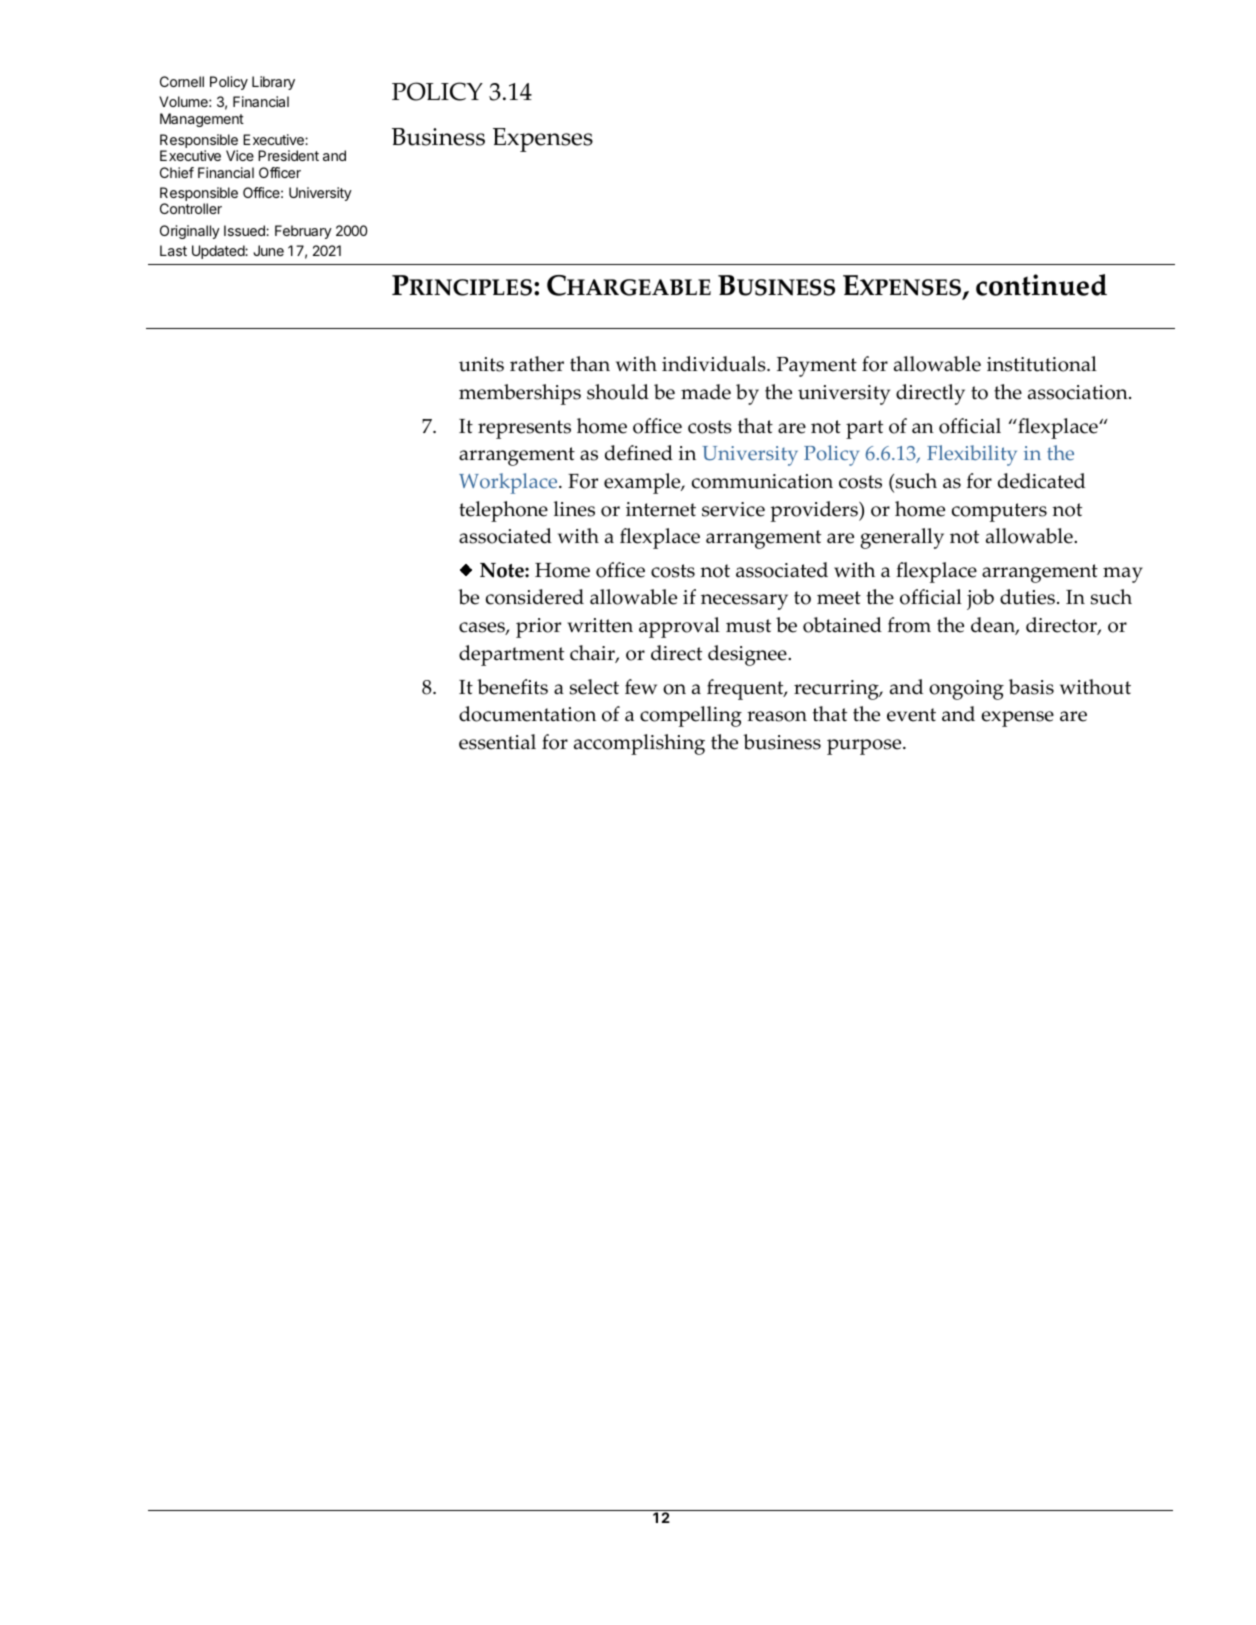 The image size is (1256, 1625). What do you see at coordinates (273, 83) in the screenshot?
I see `Library` at bounding box center [273, 83].
